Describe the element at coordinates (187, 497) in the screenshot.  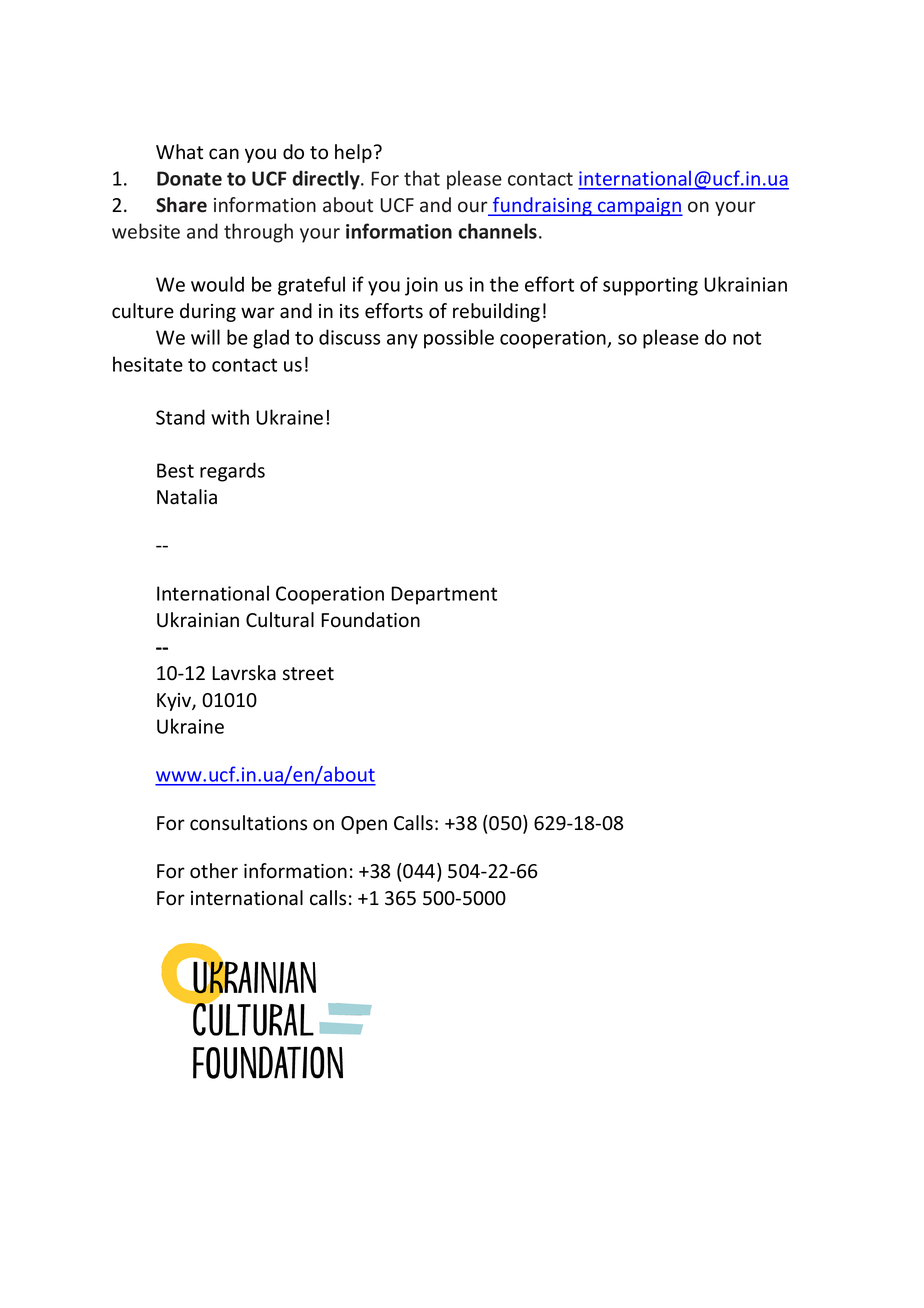
I see `Natalia` at that location.
